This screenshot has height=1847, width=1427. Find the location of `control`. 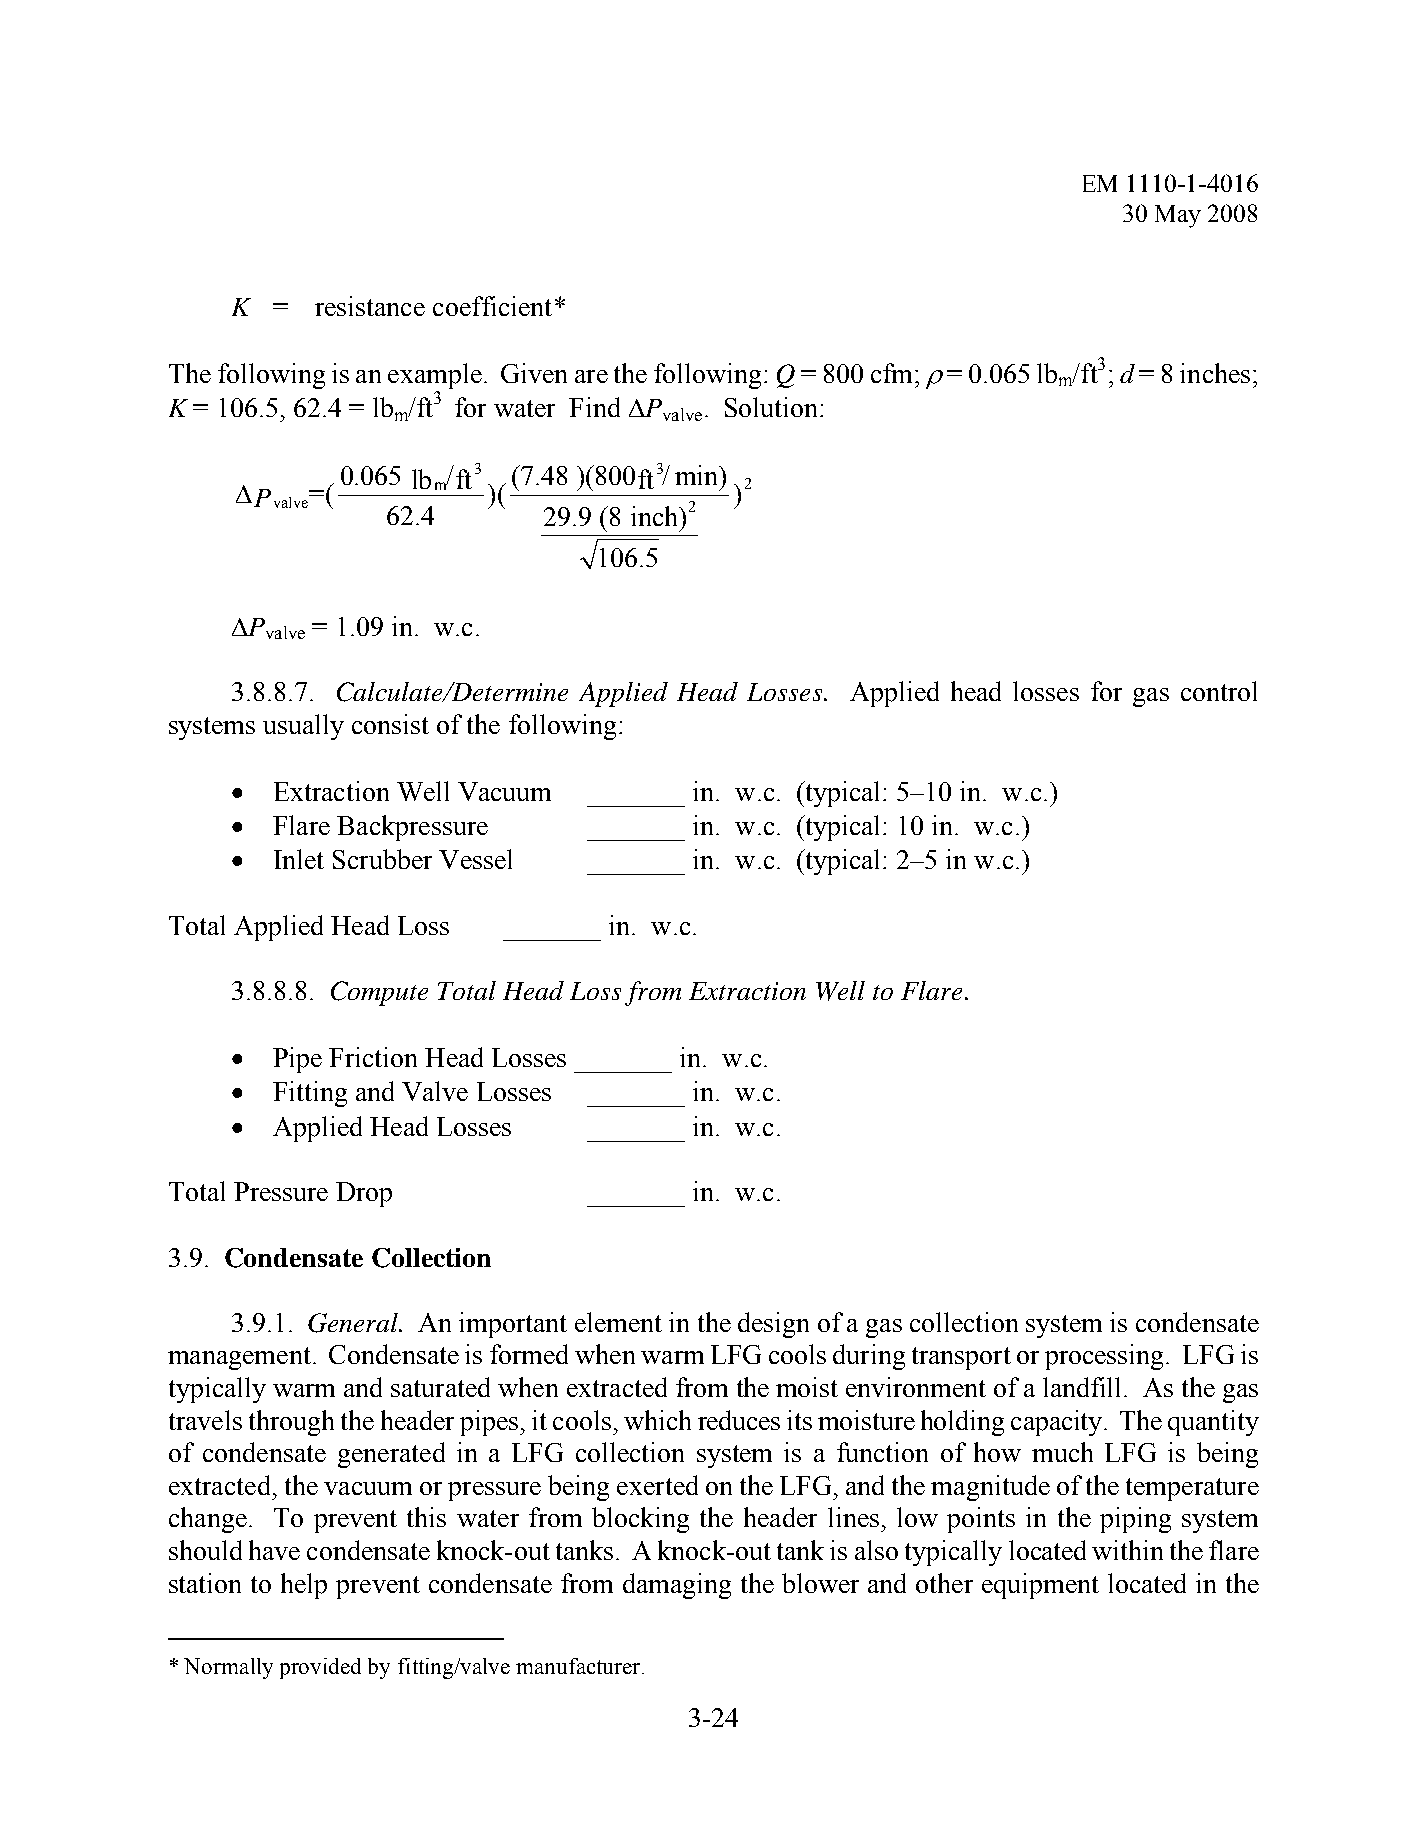

control is located at coordinates (1219, 691).
